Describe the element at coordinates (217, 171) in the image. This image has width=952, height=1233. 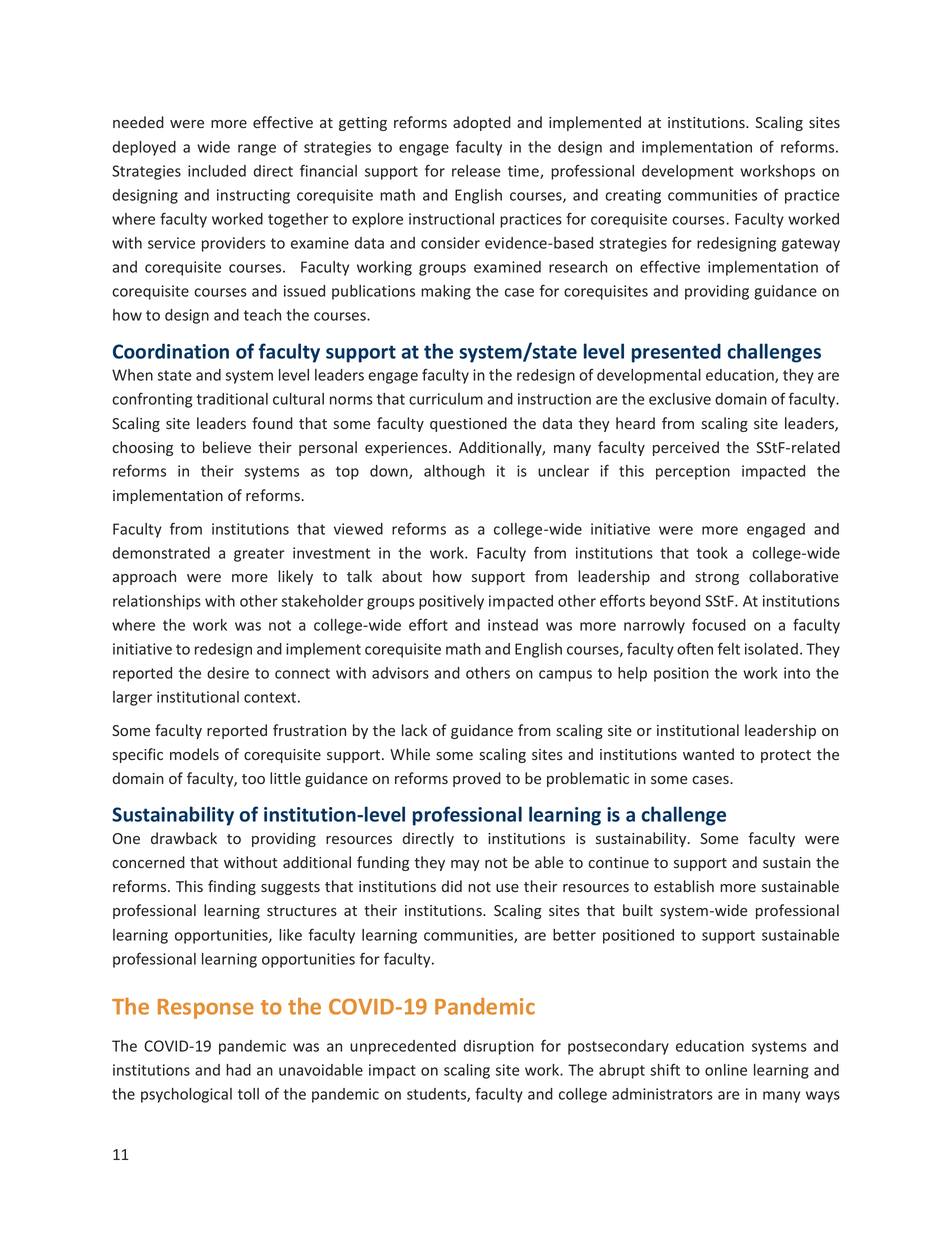
I see `included` at that location.
